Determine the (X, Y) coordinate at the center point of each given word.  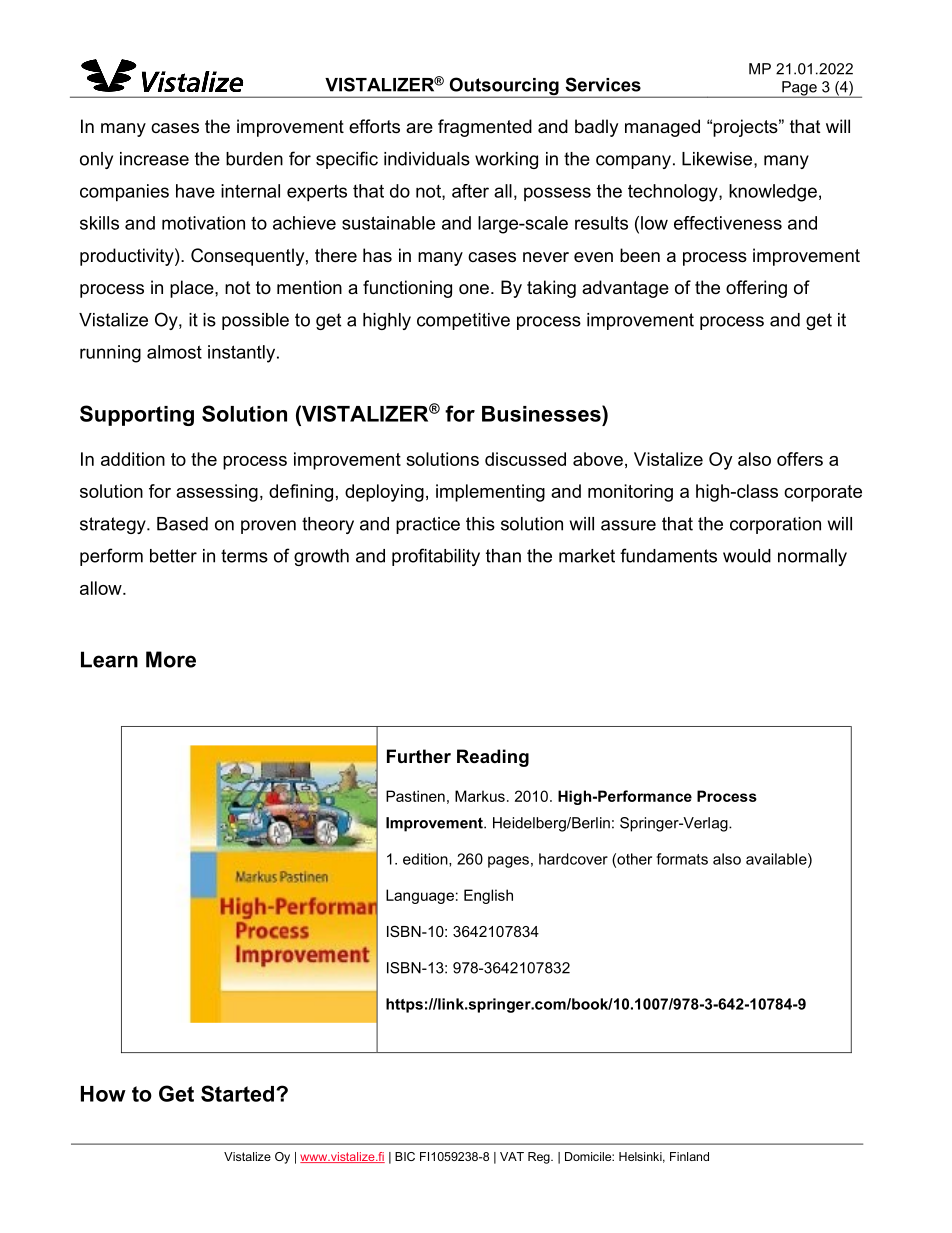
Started (237, 1093)
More (171, 659)
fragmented (485, 128)
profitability (436, 557)
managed (662, 128)
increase (154, 159)
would (747, 556)
